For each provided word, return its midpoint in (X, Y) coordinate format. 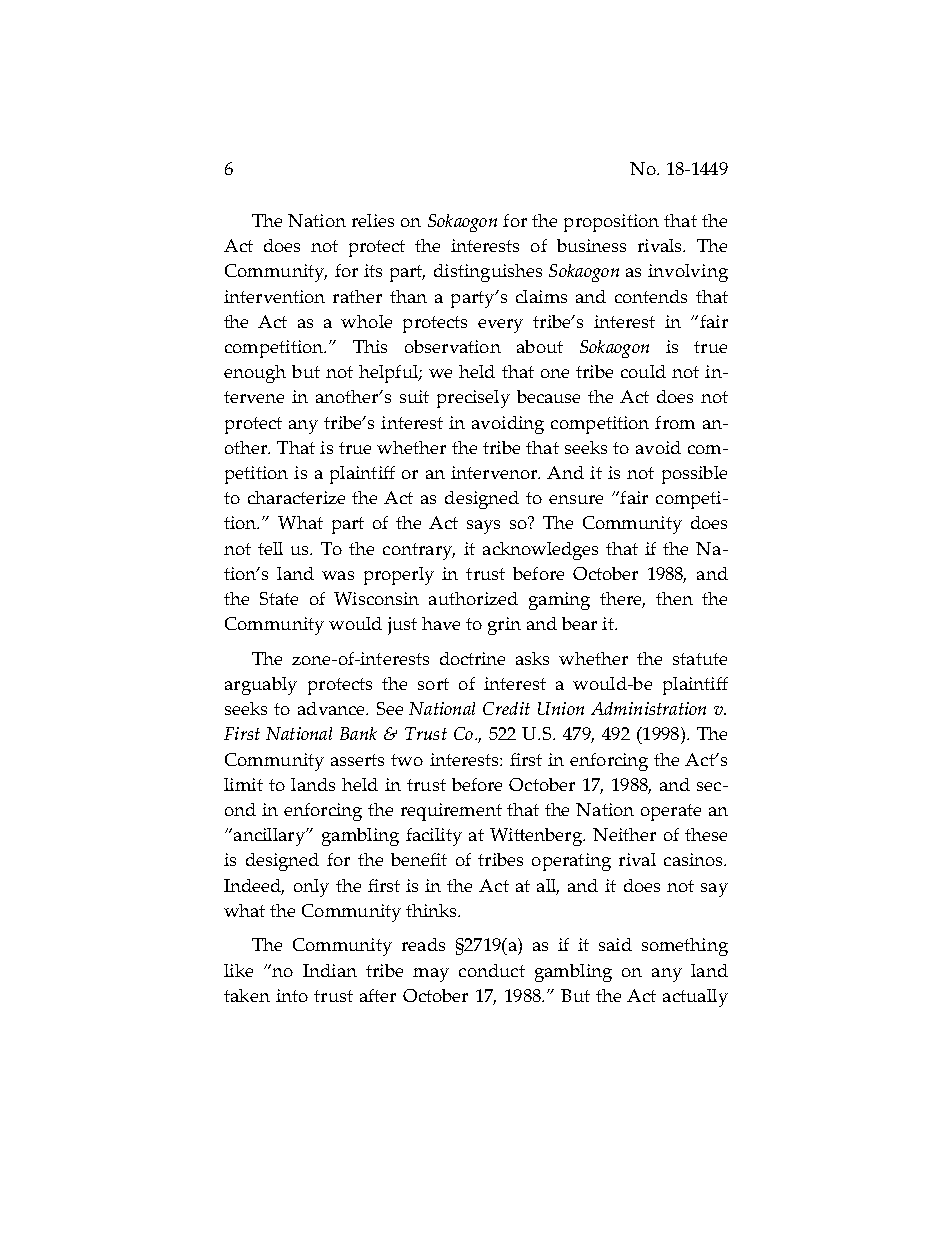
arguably (261, 686)
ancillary (270, 837)
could (643, 371)
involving (688, 273)
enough (255, 374)
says (483, 527)
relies (373, 220)
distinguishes (488, 273)
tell (270, 548)
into (292, 995)
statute (700, 659)
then (674, 598)
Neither (624, 834)
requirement (451, 812)
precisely (473, 399)
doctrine (472, 658)
